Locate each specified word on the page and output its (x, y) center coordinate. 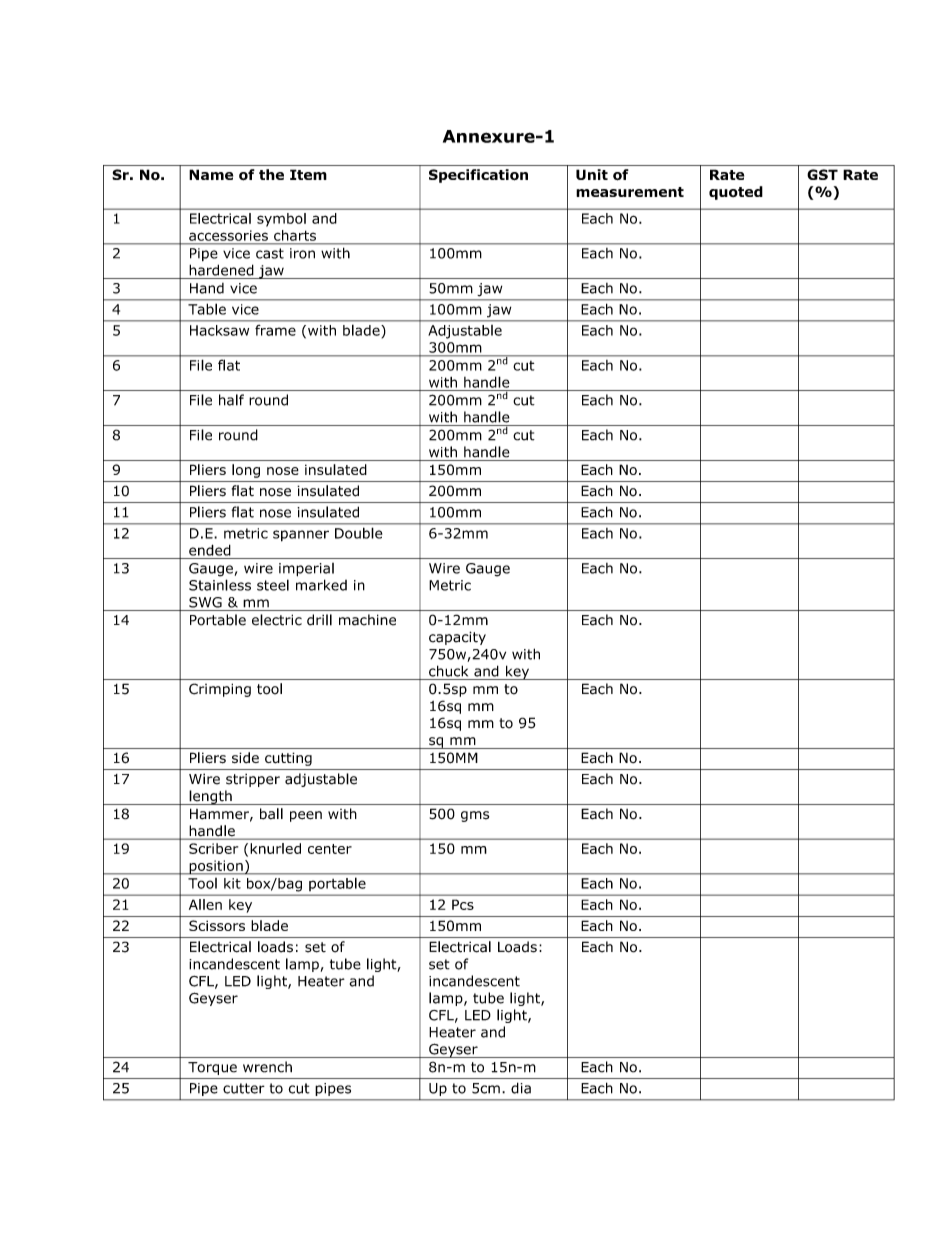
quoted (736, 193)
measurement (630, 192)
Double (358, 533)
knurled (275, 848)
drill (319, 620)
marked (321, 585)
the (271, 174)
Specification (478, 176)
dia (521, 1088)
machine (367, 620)
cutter (244, 1088)
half (231, 400)
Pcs (463, 904)
